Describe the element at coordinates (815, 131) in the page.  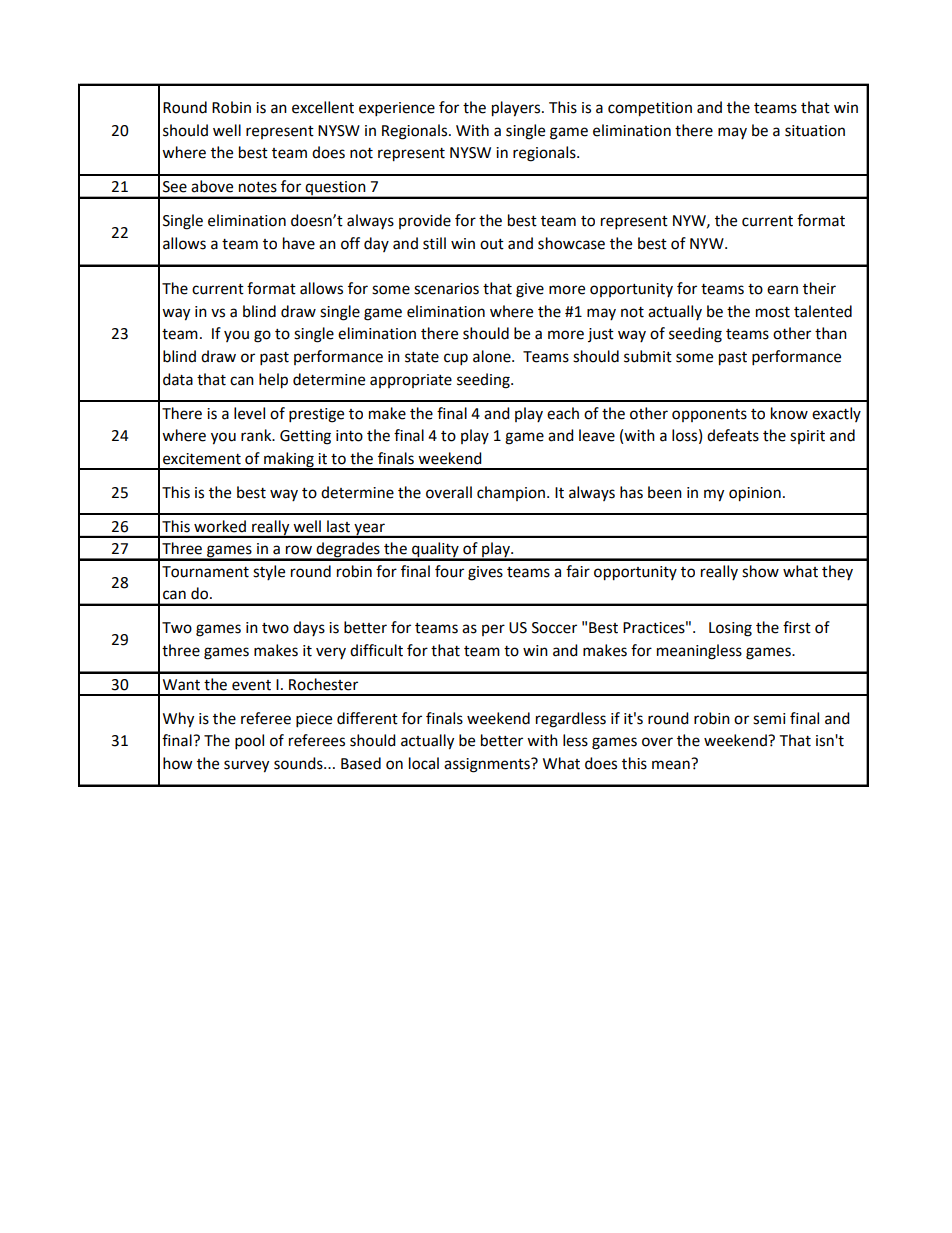
I see `situation` at that location.
